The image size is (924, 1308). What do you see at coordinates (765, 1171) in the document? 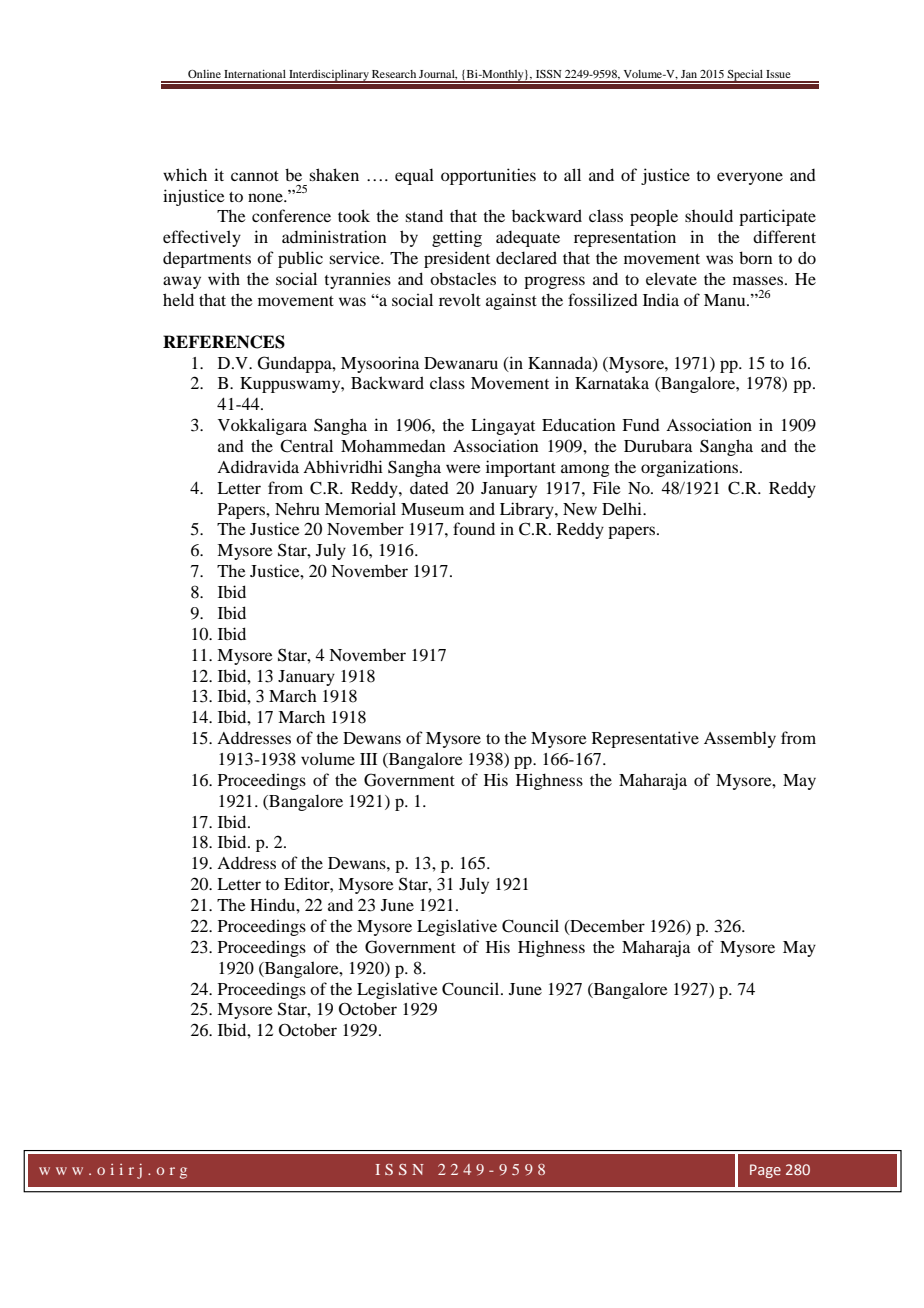
I see `Page` at bounding box center [765, 1171].
